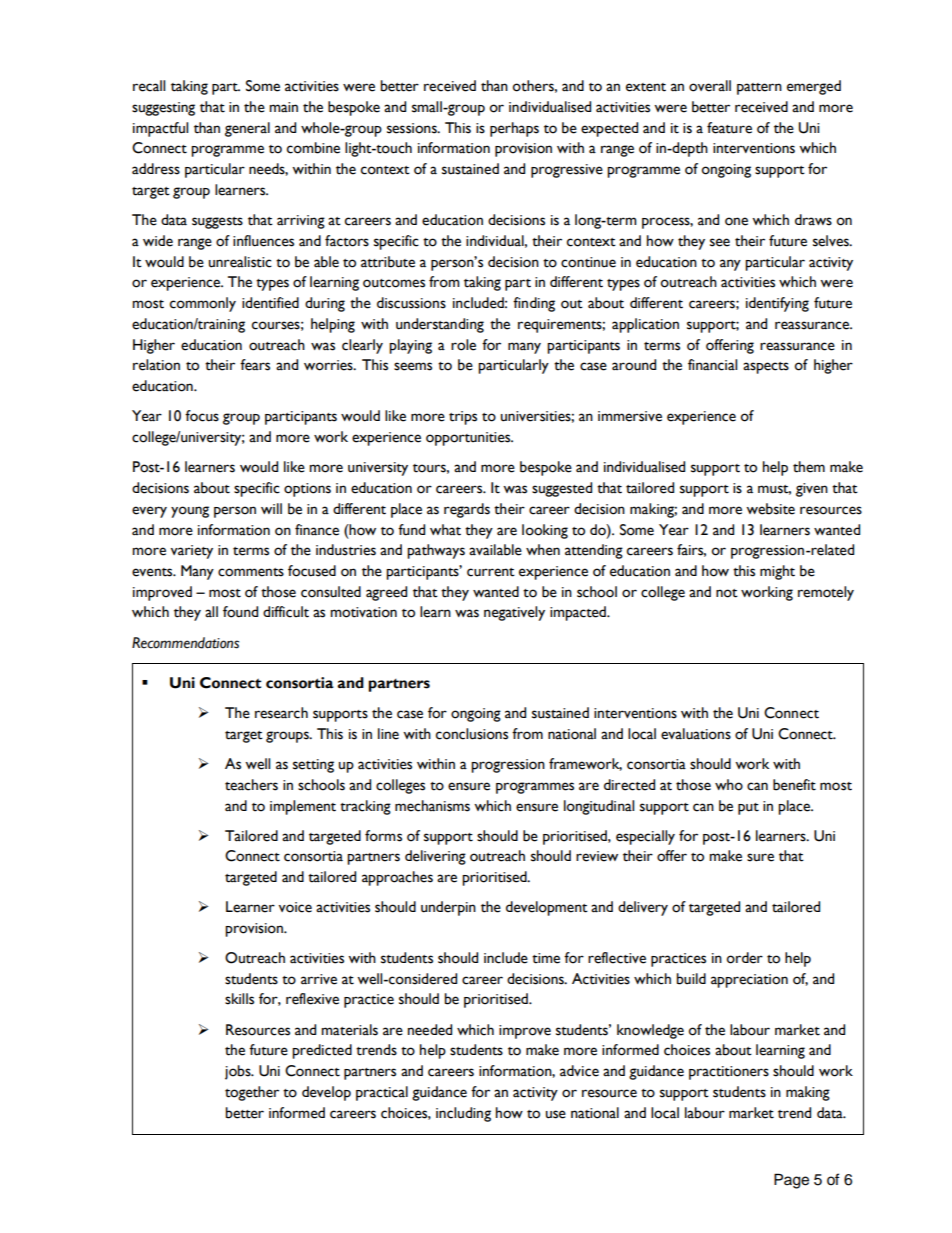 This document has width=952, height=1233. What do you see at coordinates (463, 1114) in the document?
I see `including` at bounding box center [463, 1114].
